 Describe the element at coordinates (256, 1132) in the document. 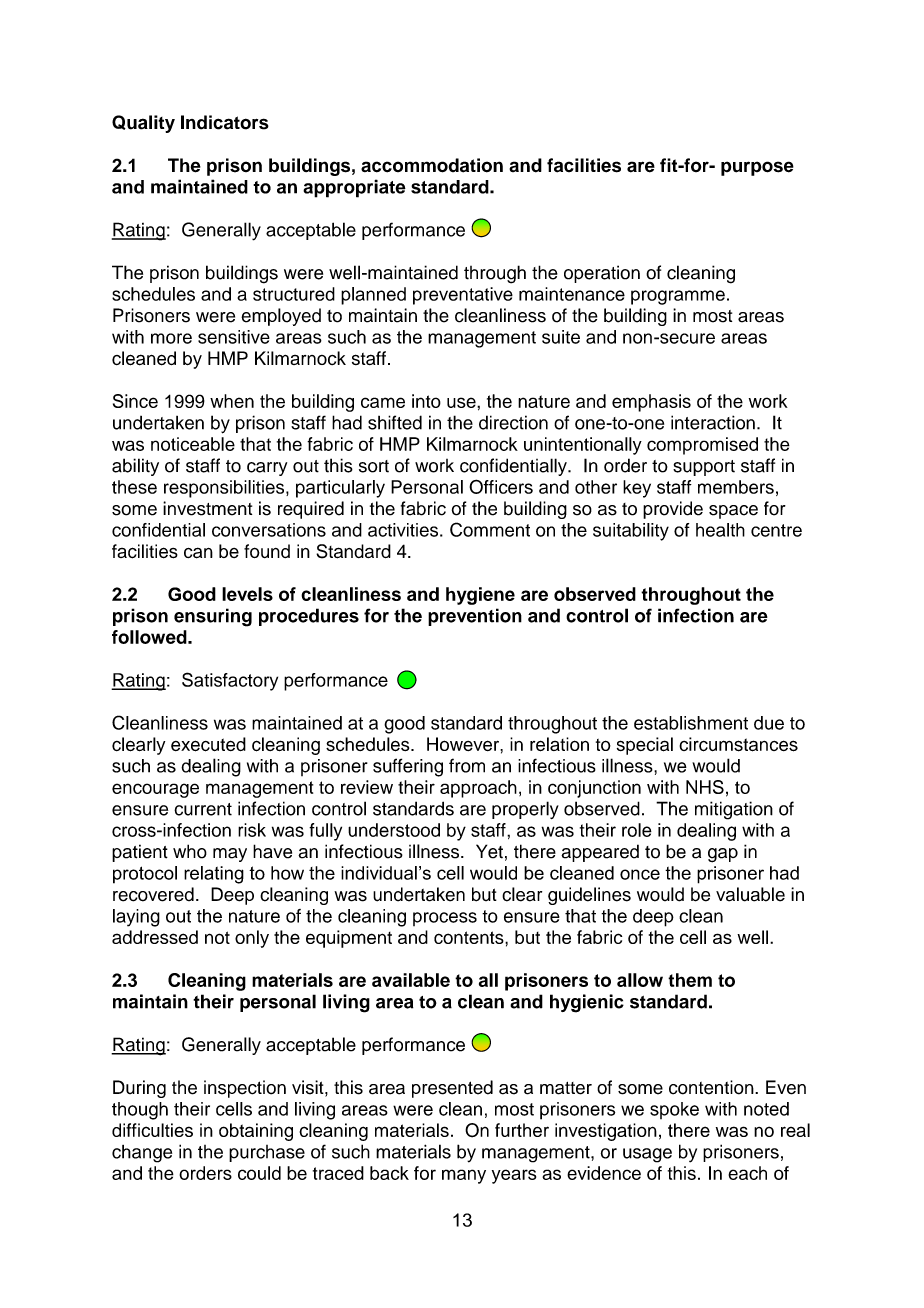

I see `obtaining` at that location.
